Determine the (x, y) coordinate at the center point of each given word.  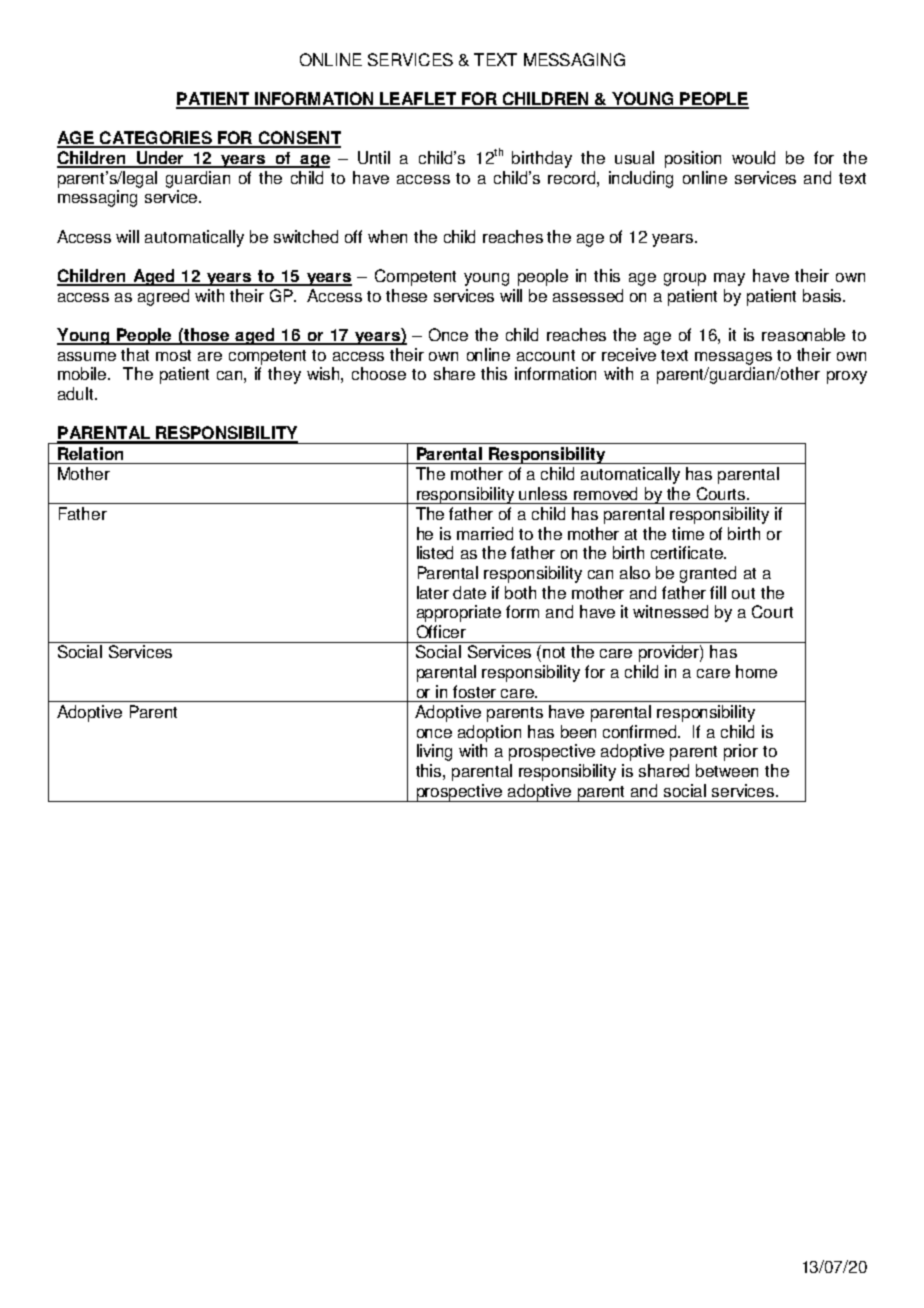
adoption (489, 733)
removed (605, 493)
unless (543, 493)
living (434, 752)
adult (77, 393)
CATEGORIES (155, 139)
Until (374, 157)
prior (741, 752)
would (753, 157)
